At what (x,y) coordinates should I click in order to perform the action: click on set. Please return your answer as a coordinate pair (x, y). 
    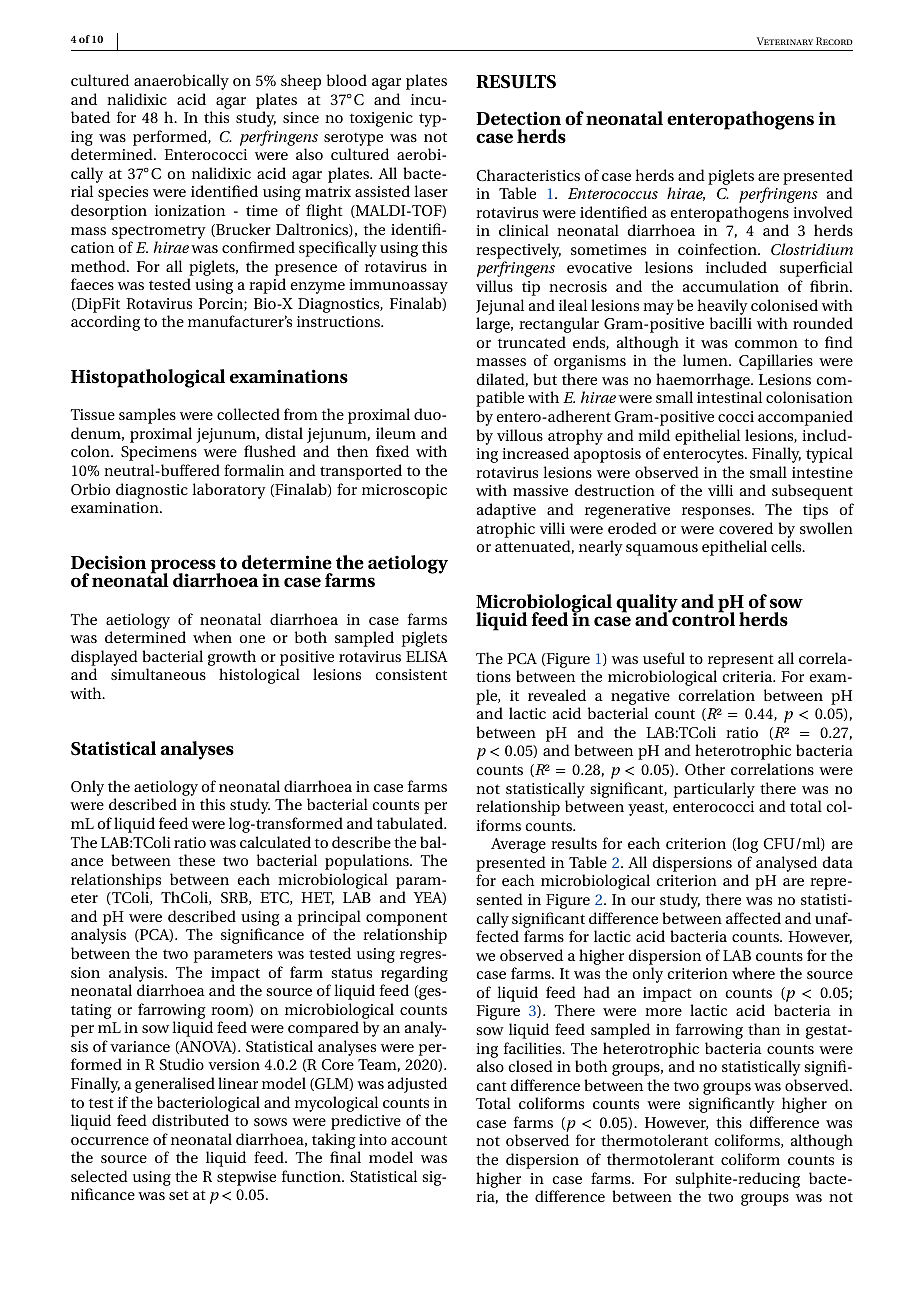
    Looking at the image, I should click on (179, 1195).
